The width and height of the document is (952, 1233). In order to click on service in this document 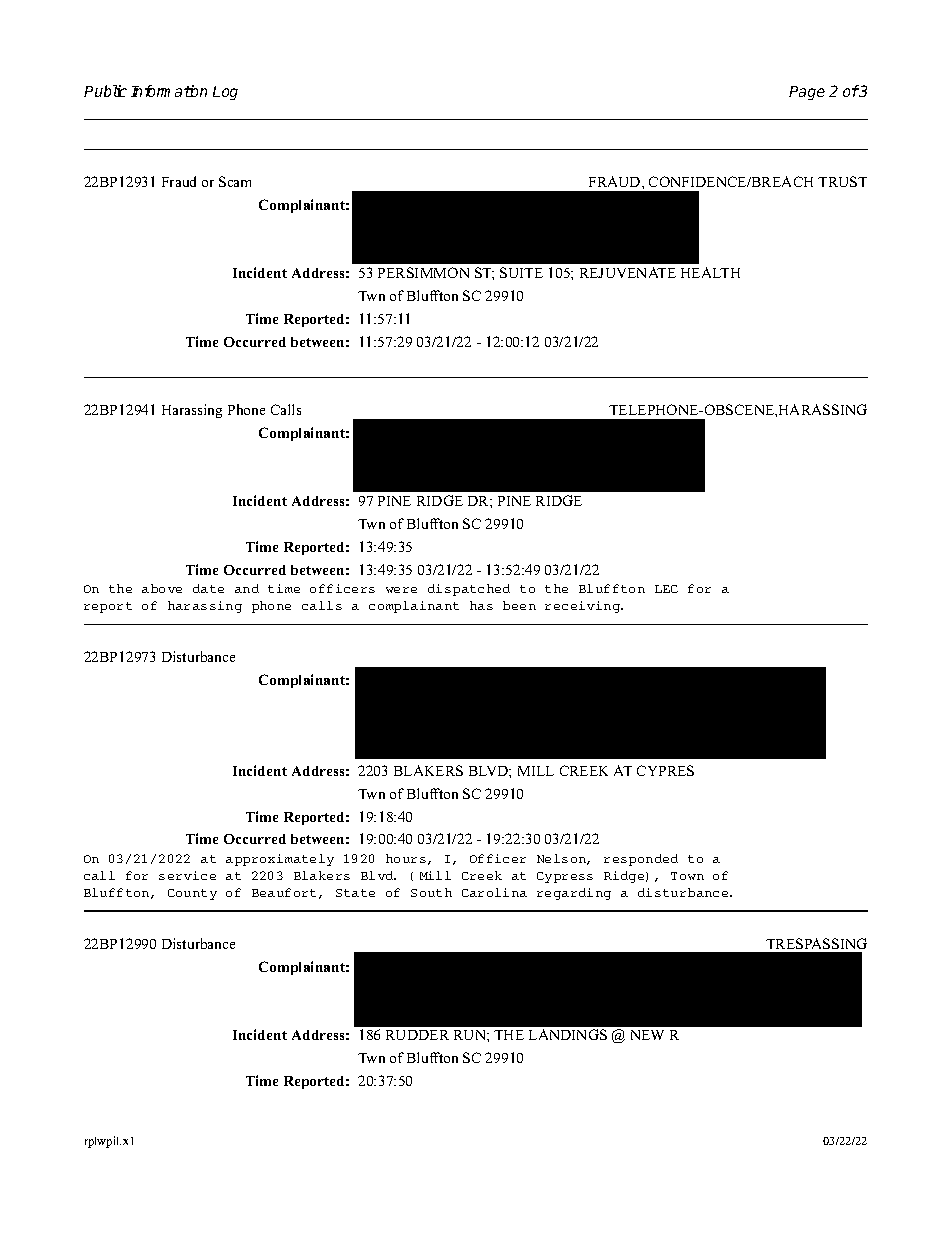, I will do `click(187, 875)`.
